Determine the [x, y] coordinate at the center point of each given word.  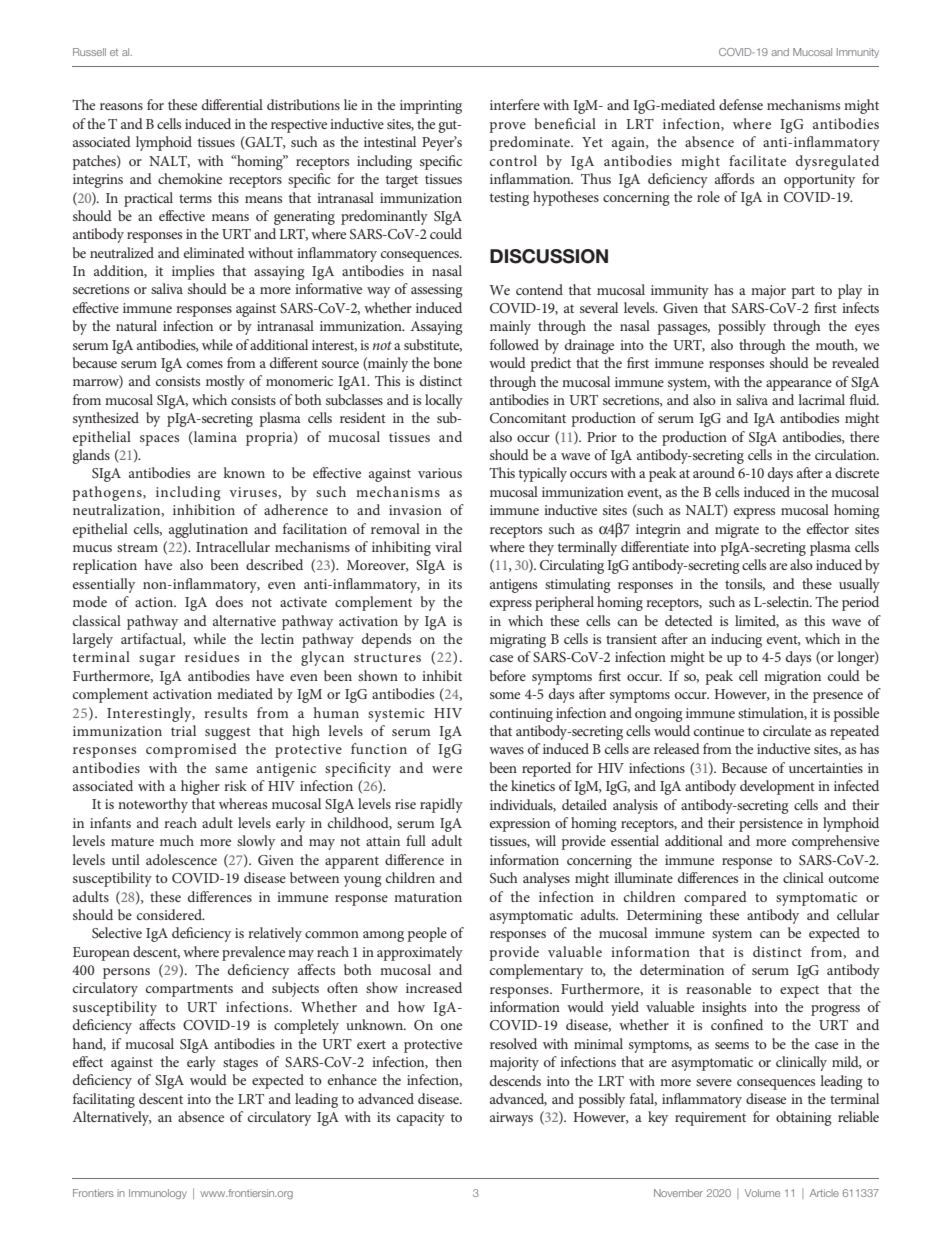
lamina [214, 436]
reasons [121, 106]
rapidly [441, 805]
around [714, 472]
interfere [515, 104]
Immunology [158, 1194]
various [440, 473]
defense [741, 104]
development [777, 787]
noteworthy [153, 805]
